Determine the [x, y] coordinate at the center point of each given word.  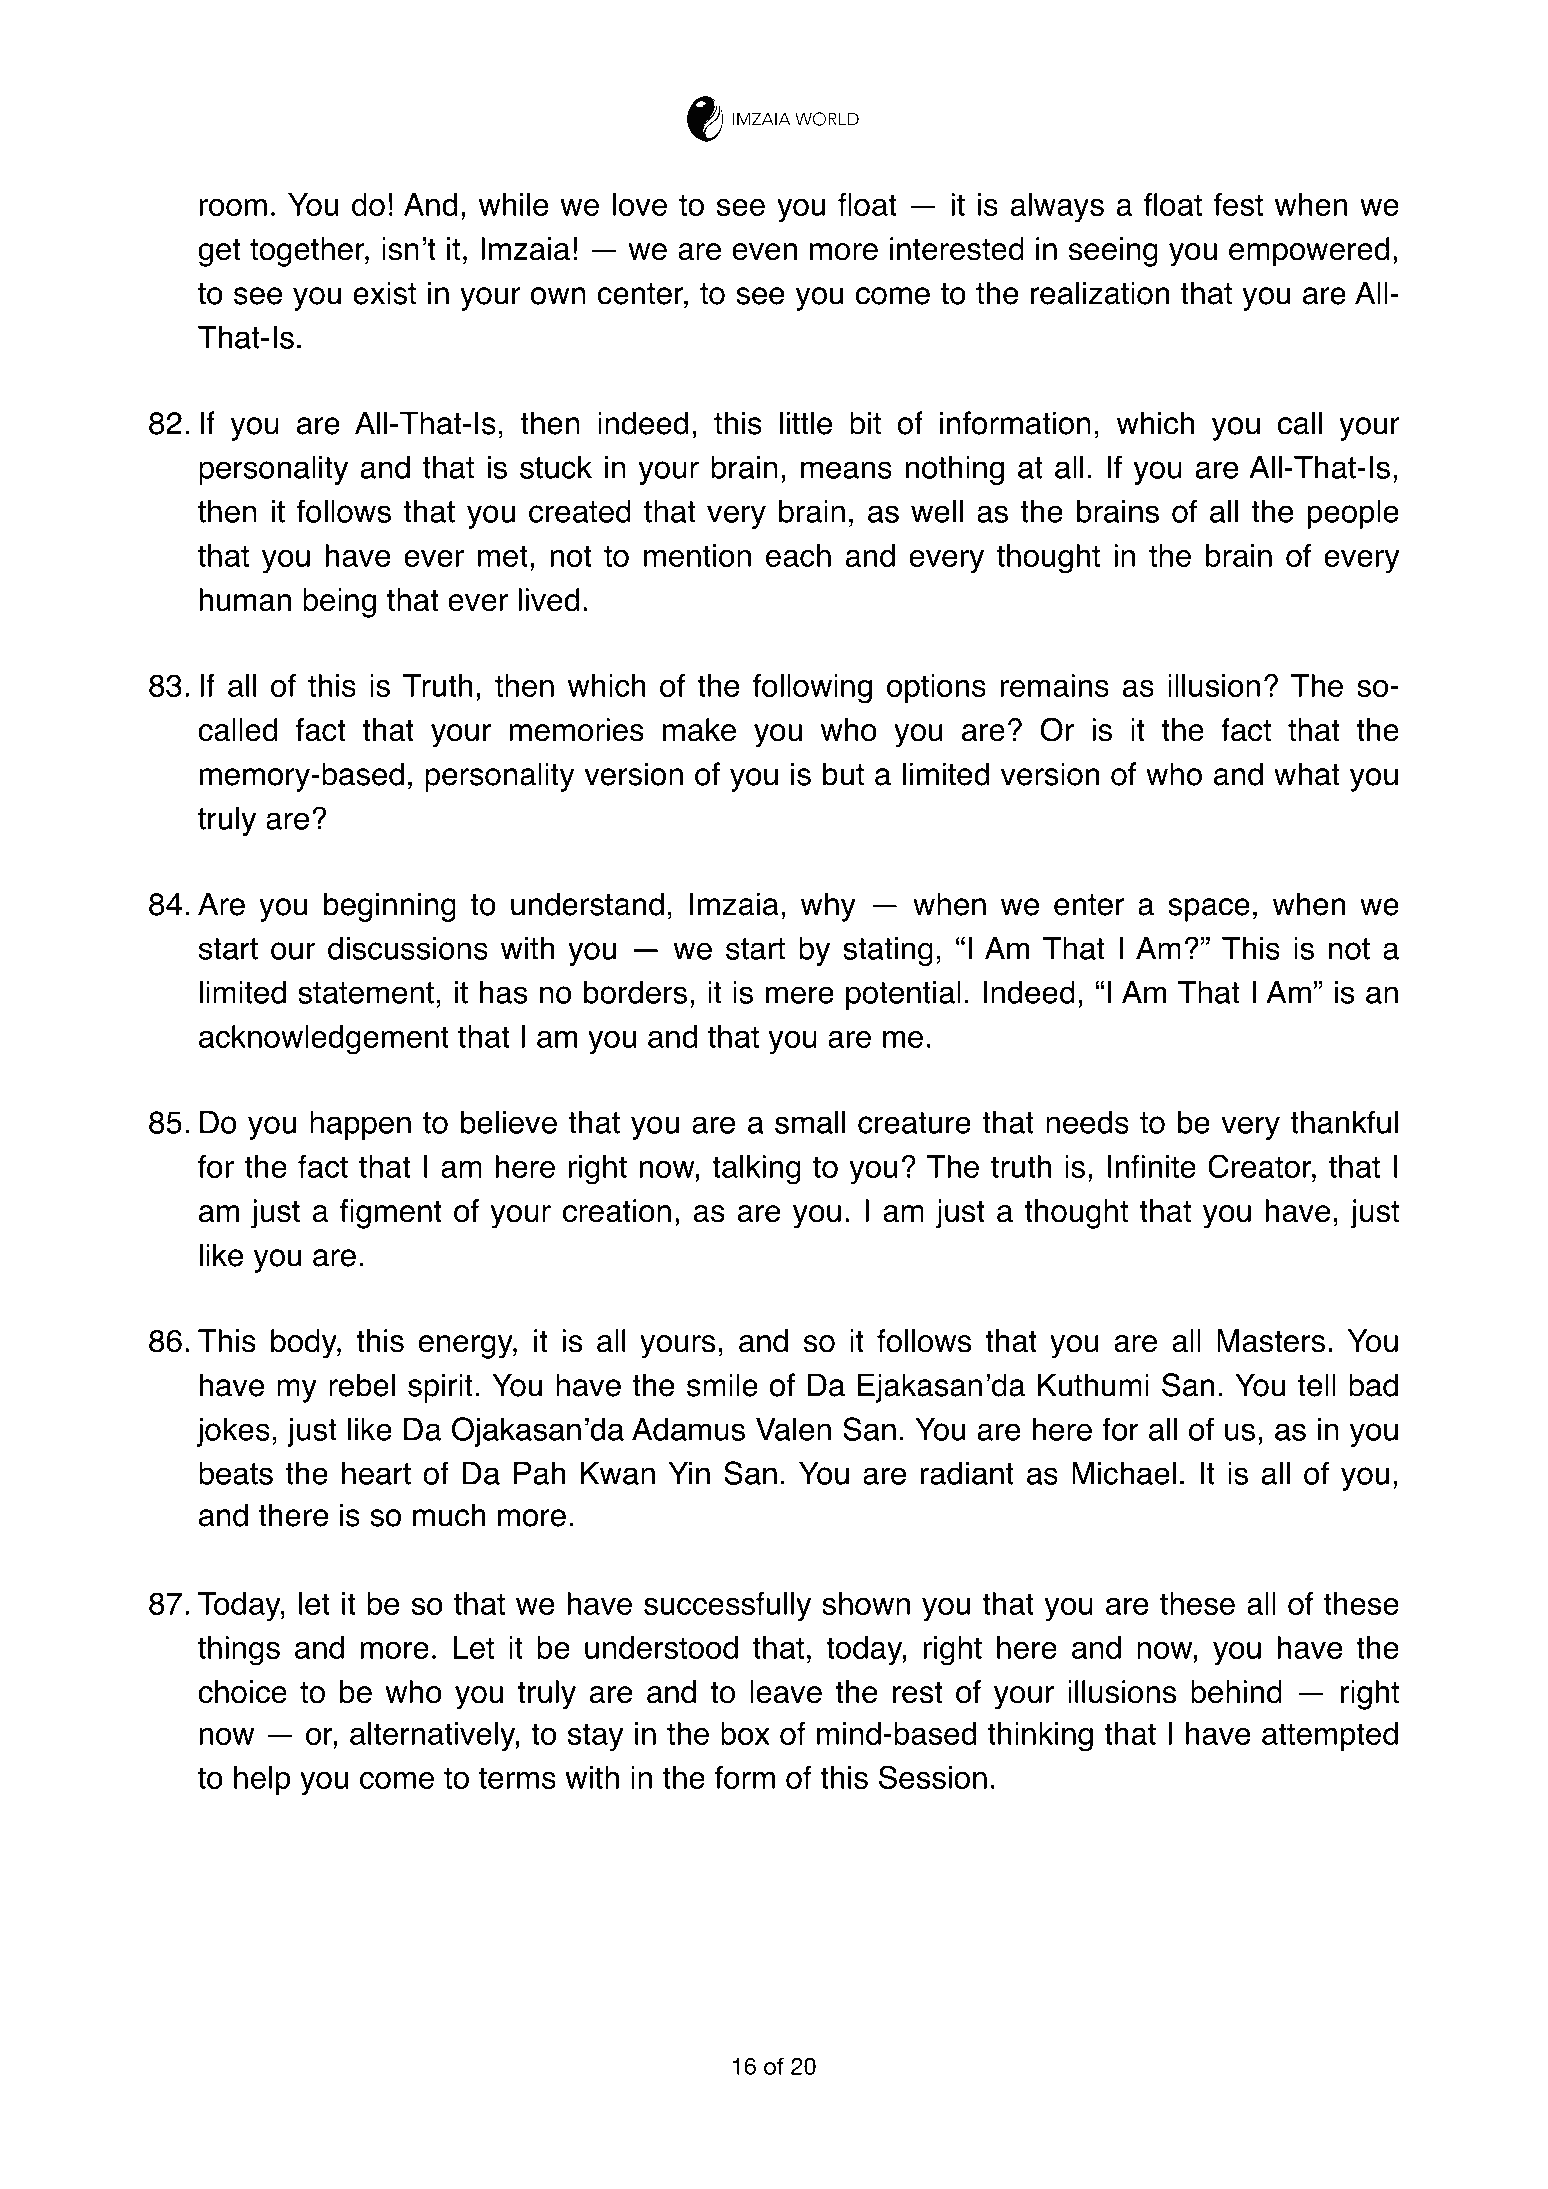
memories [576, 730]
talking [756, 1170]
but [843, 774]
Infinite [1152, 1166]
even [764, 252]
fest [1238, 204]
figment [391, 1214]
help [262, 1780]
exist [384, 293]
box [745, 1733]
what [1306, 774]
